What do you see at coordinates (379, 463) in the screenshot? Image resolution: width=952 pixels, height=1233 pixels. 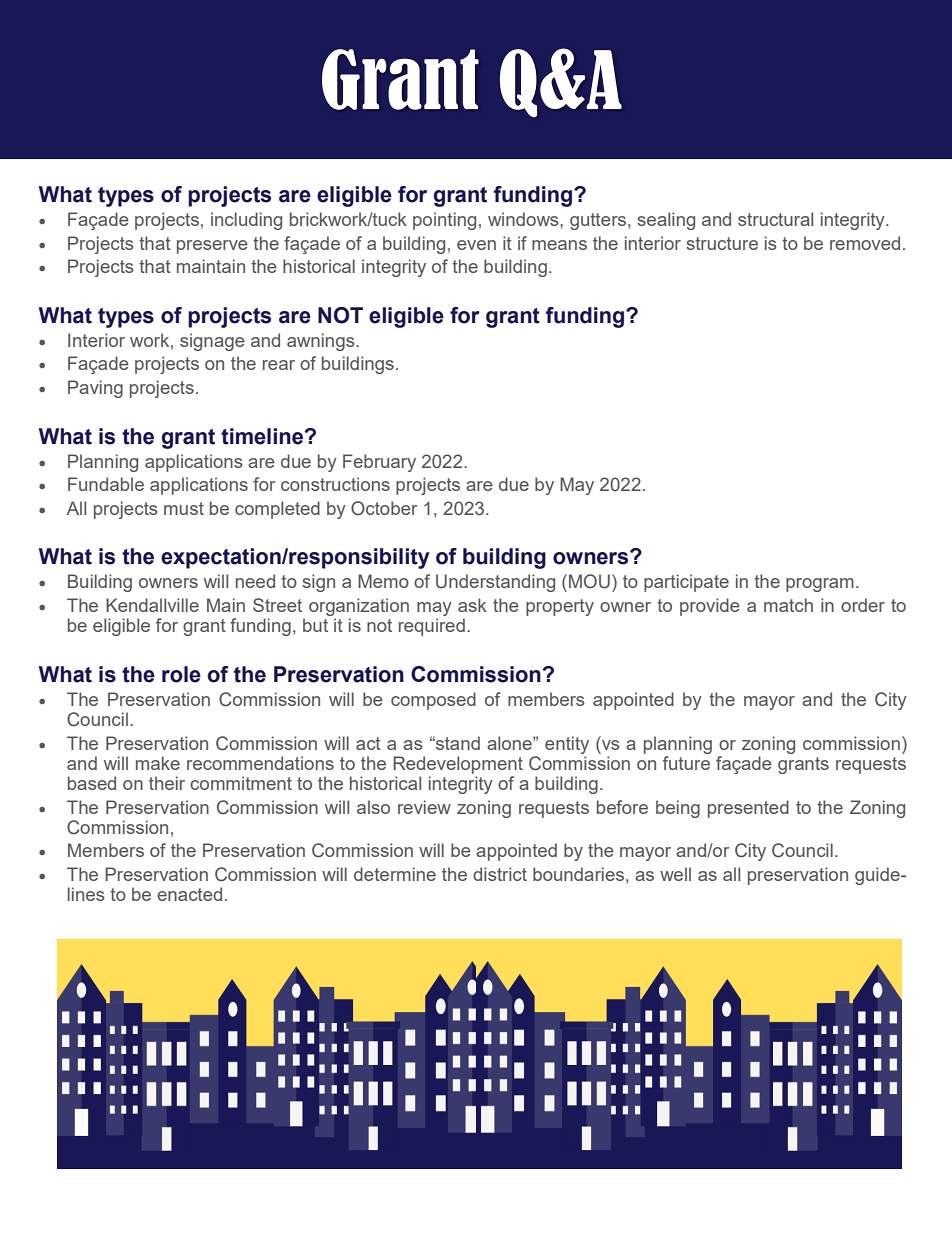 I see `February` at bounding box center [379, 463].
